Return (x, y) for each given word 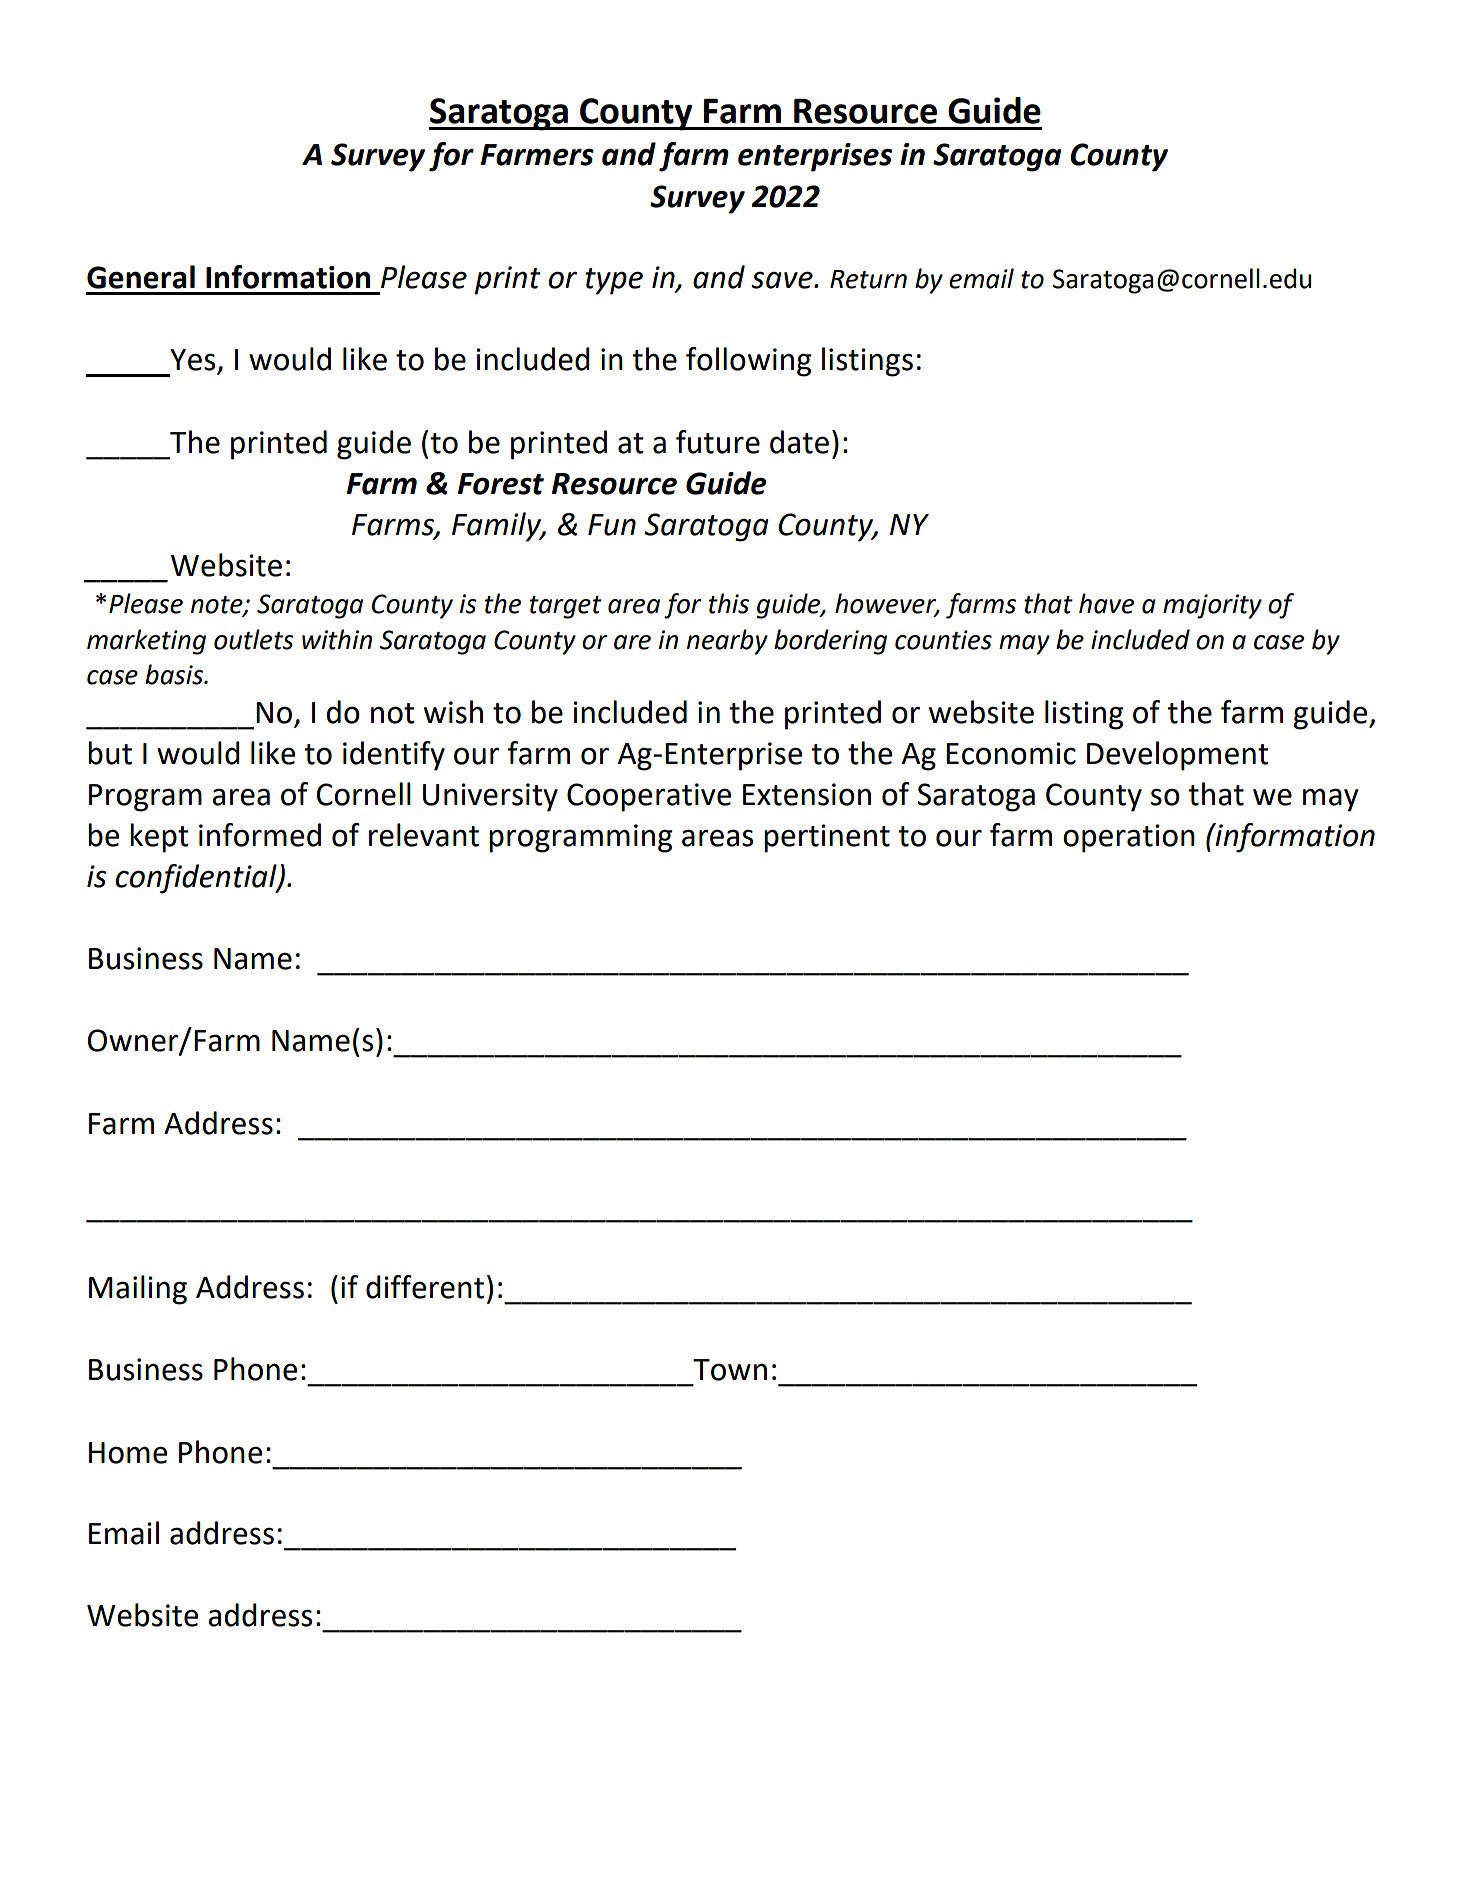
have (1106, 603)
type (614, 281)
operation (1129, 838)
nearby (727, 642)
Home (128, 1453)
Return (868, 279)
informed (260, 835)
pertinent (827, 838)
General (141, 277)
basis (175, 674)
